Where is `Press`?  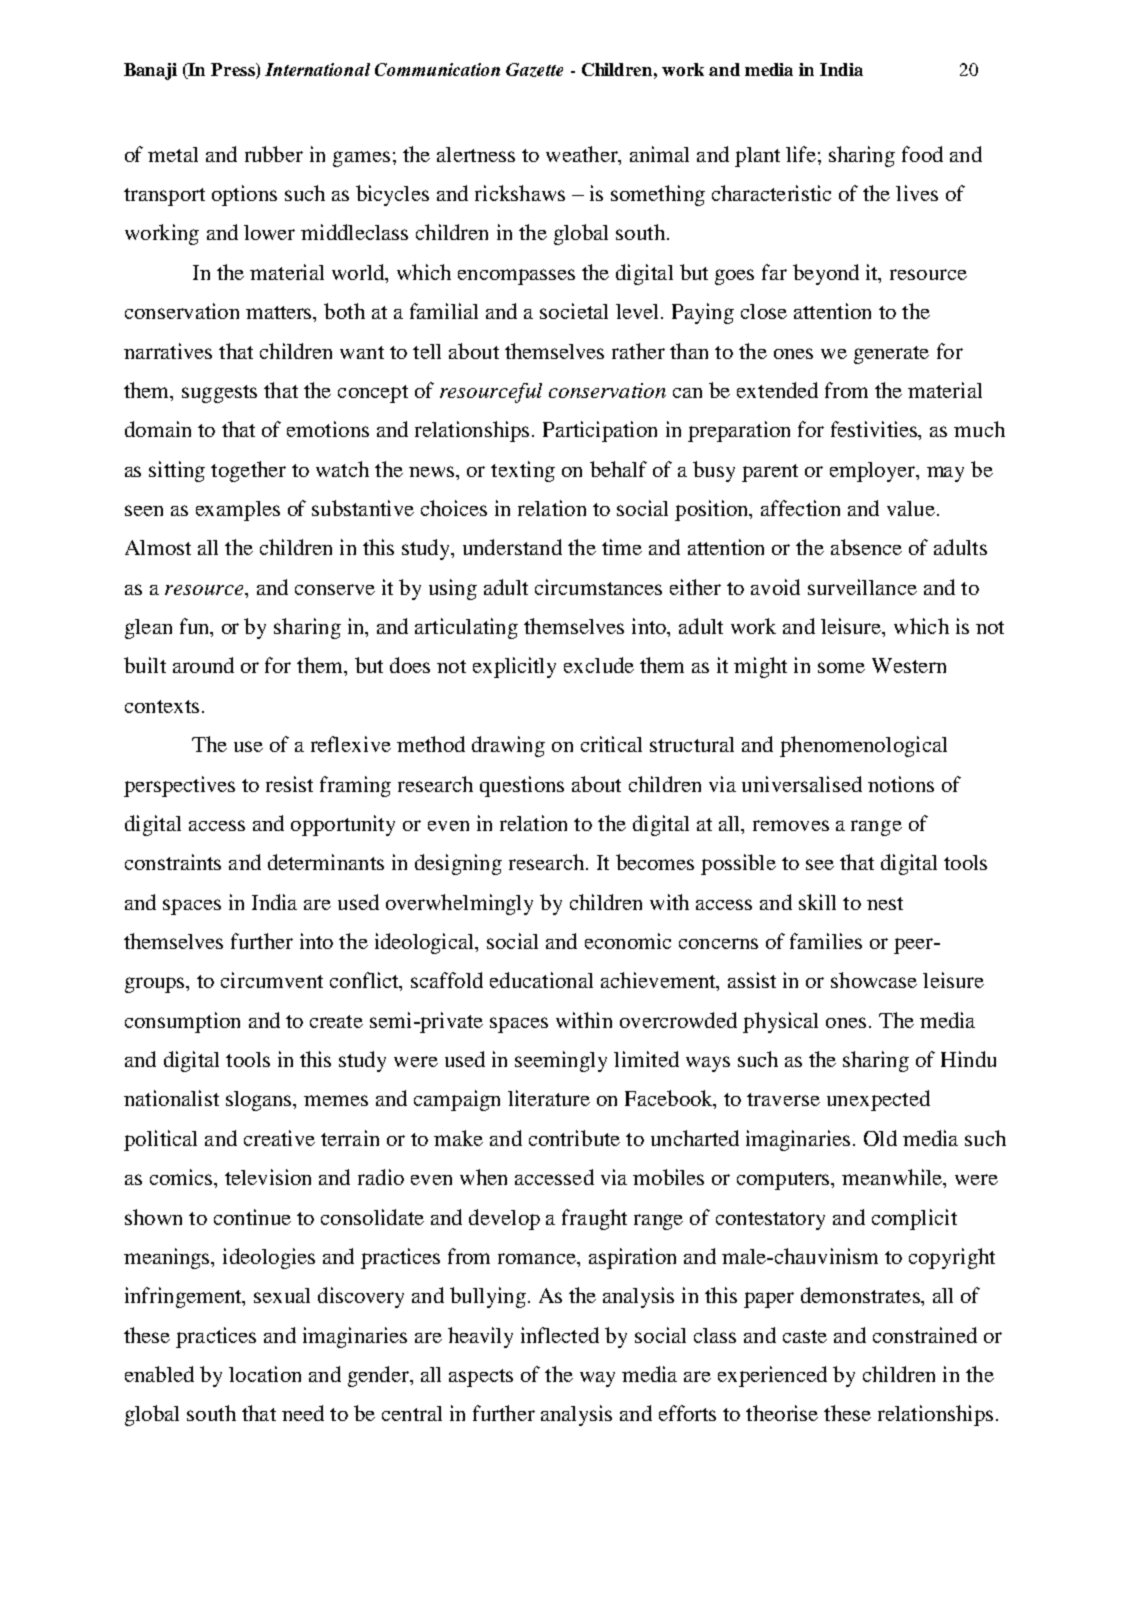
Press is located at coordinates (234, 71).
